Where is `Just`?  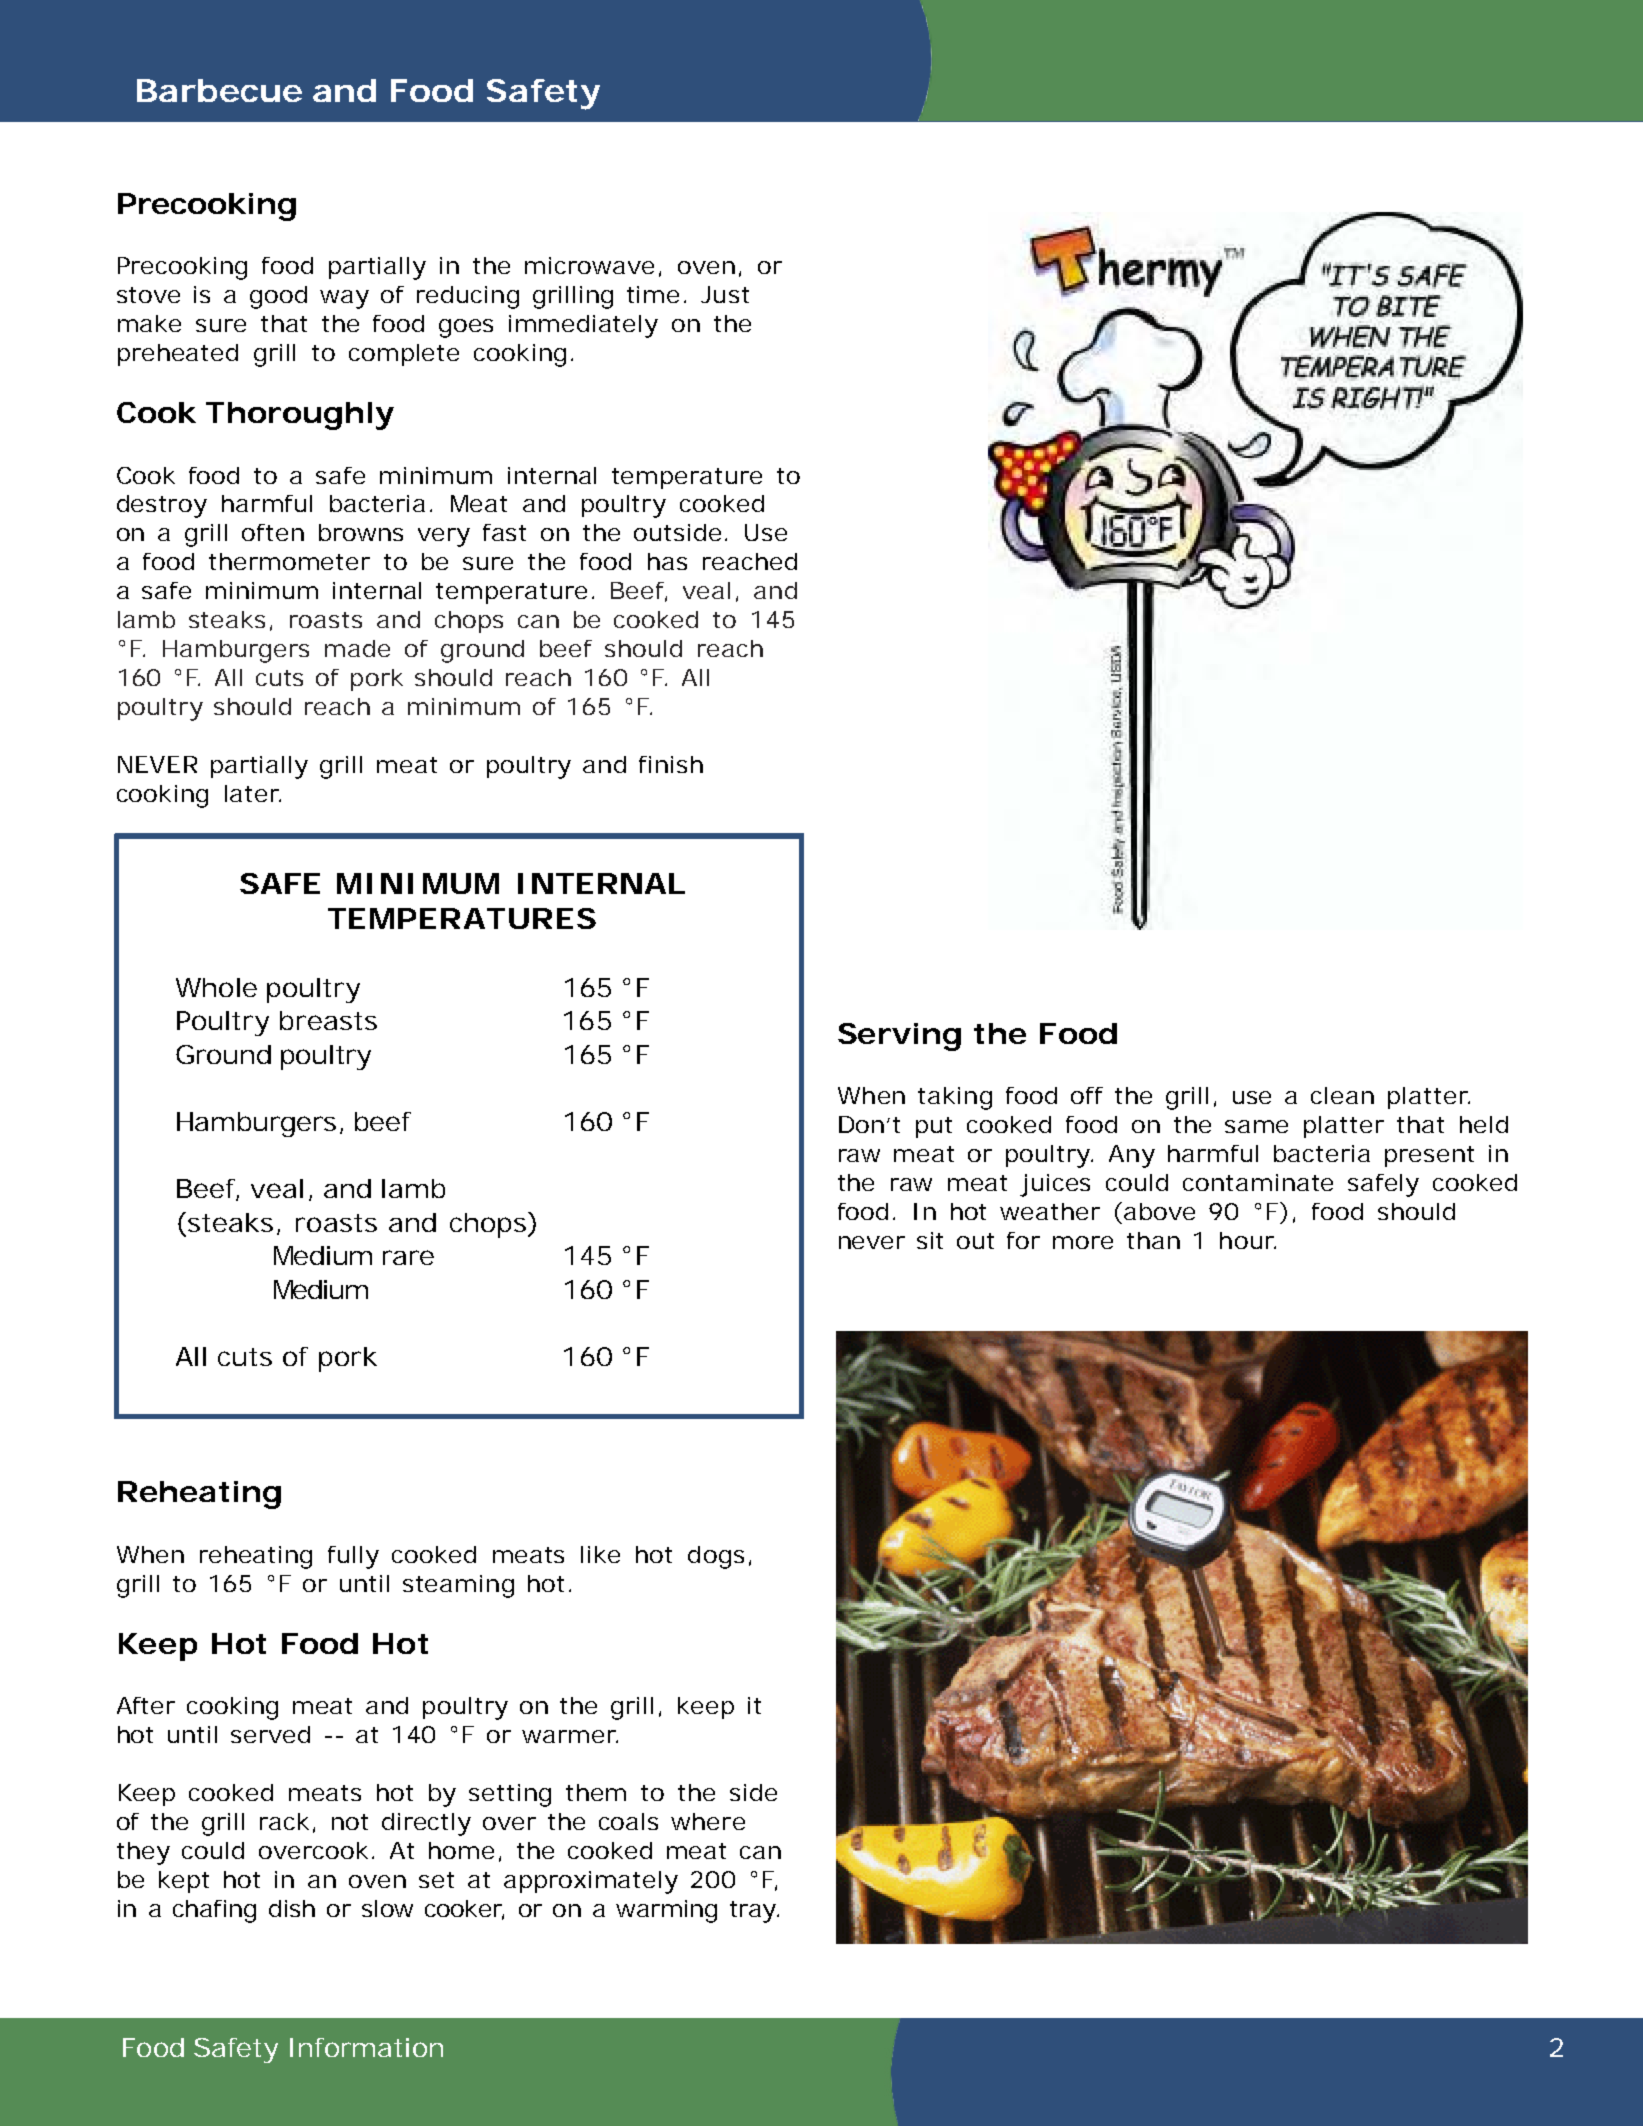 Just is located at coordinates (725, 294).
